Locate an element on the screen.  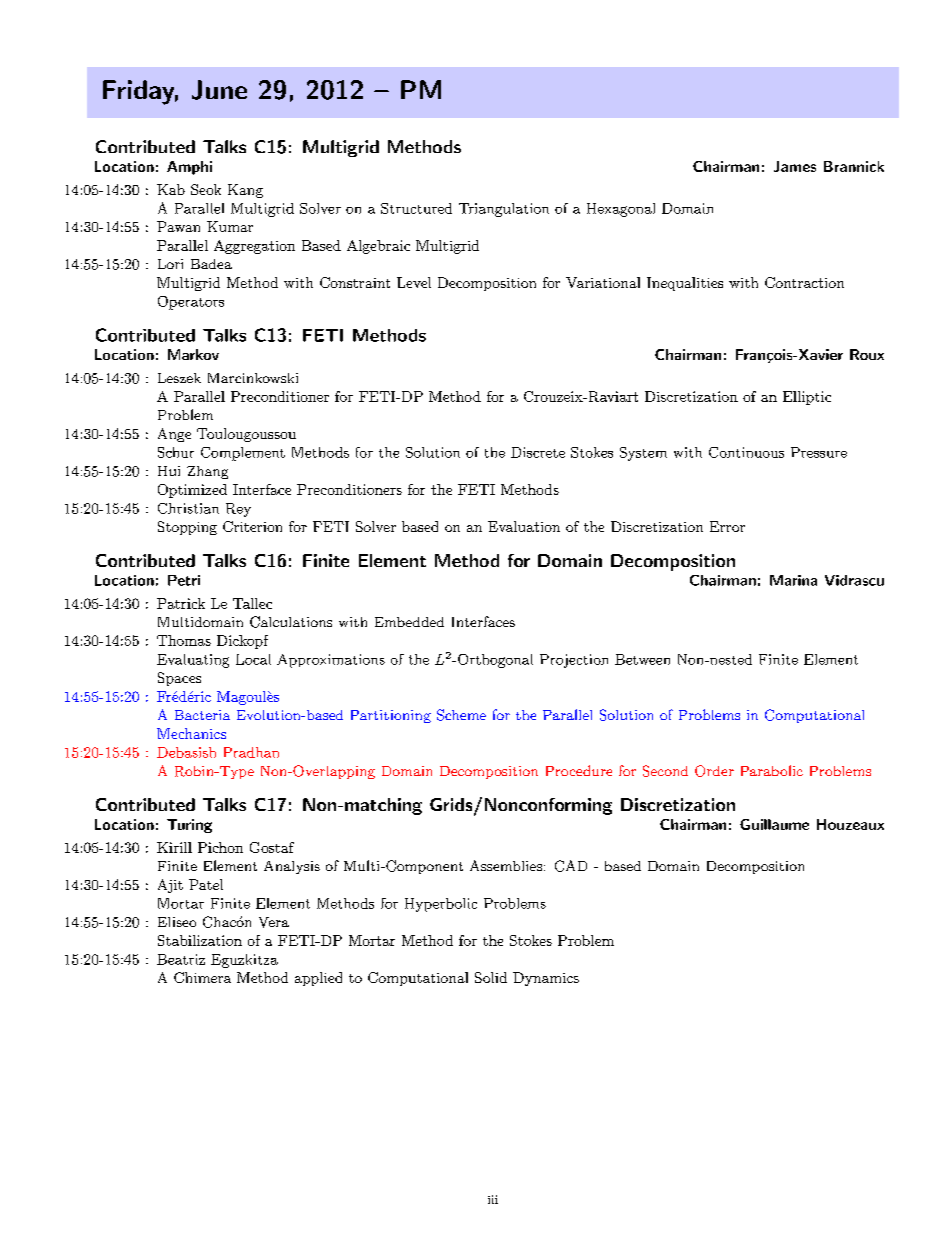
Marina is located at coordinates (793, 580).
